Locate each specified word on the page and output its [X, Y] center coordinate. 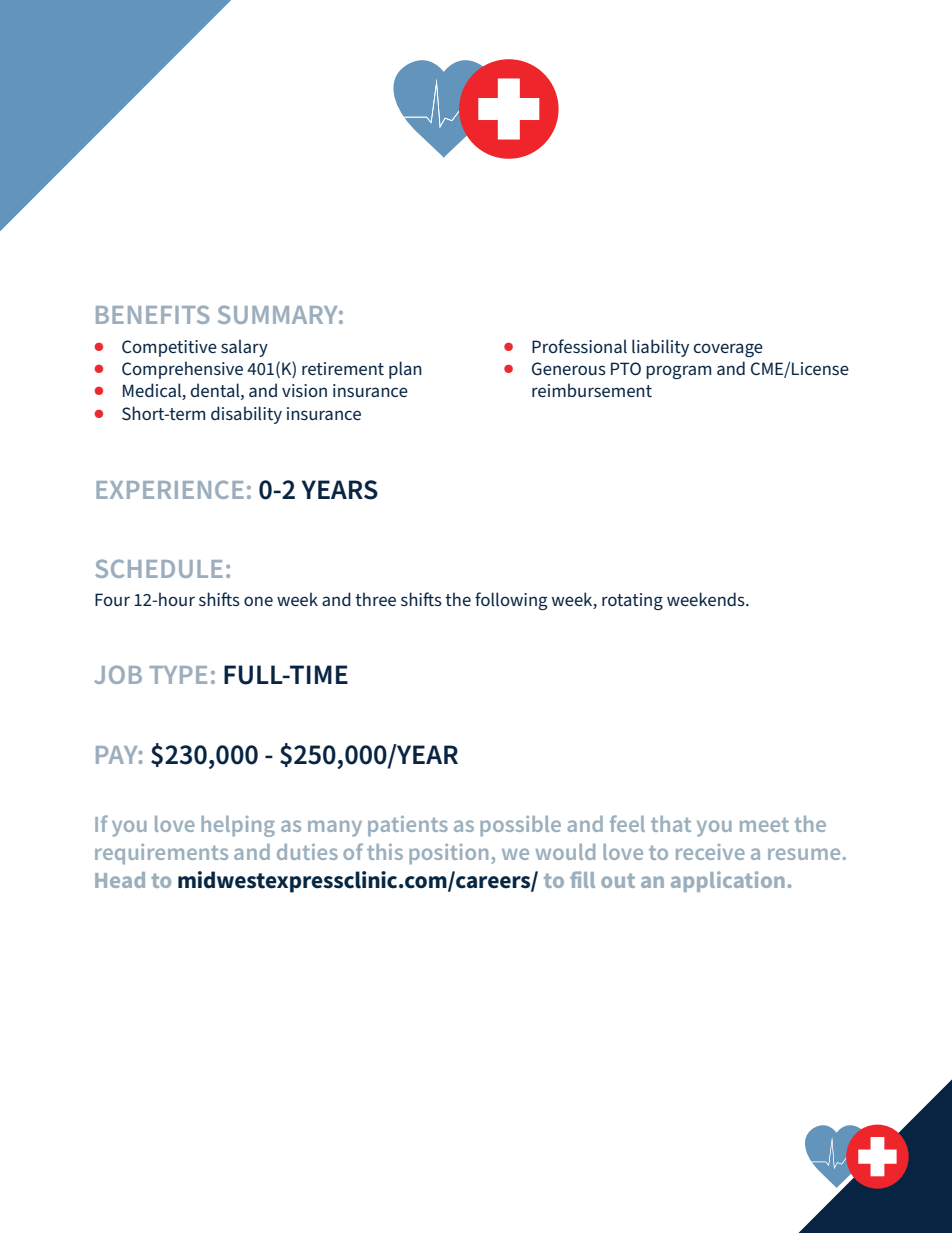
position [448, 854]
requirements [161, 854]
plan [405, 370]
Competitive [169, 348]
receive [710, 852]
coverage [728, 350]
